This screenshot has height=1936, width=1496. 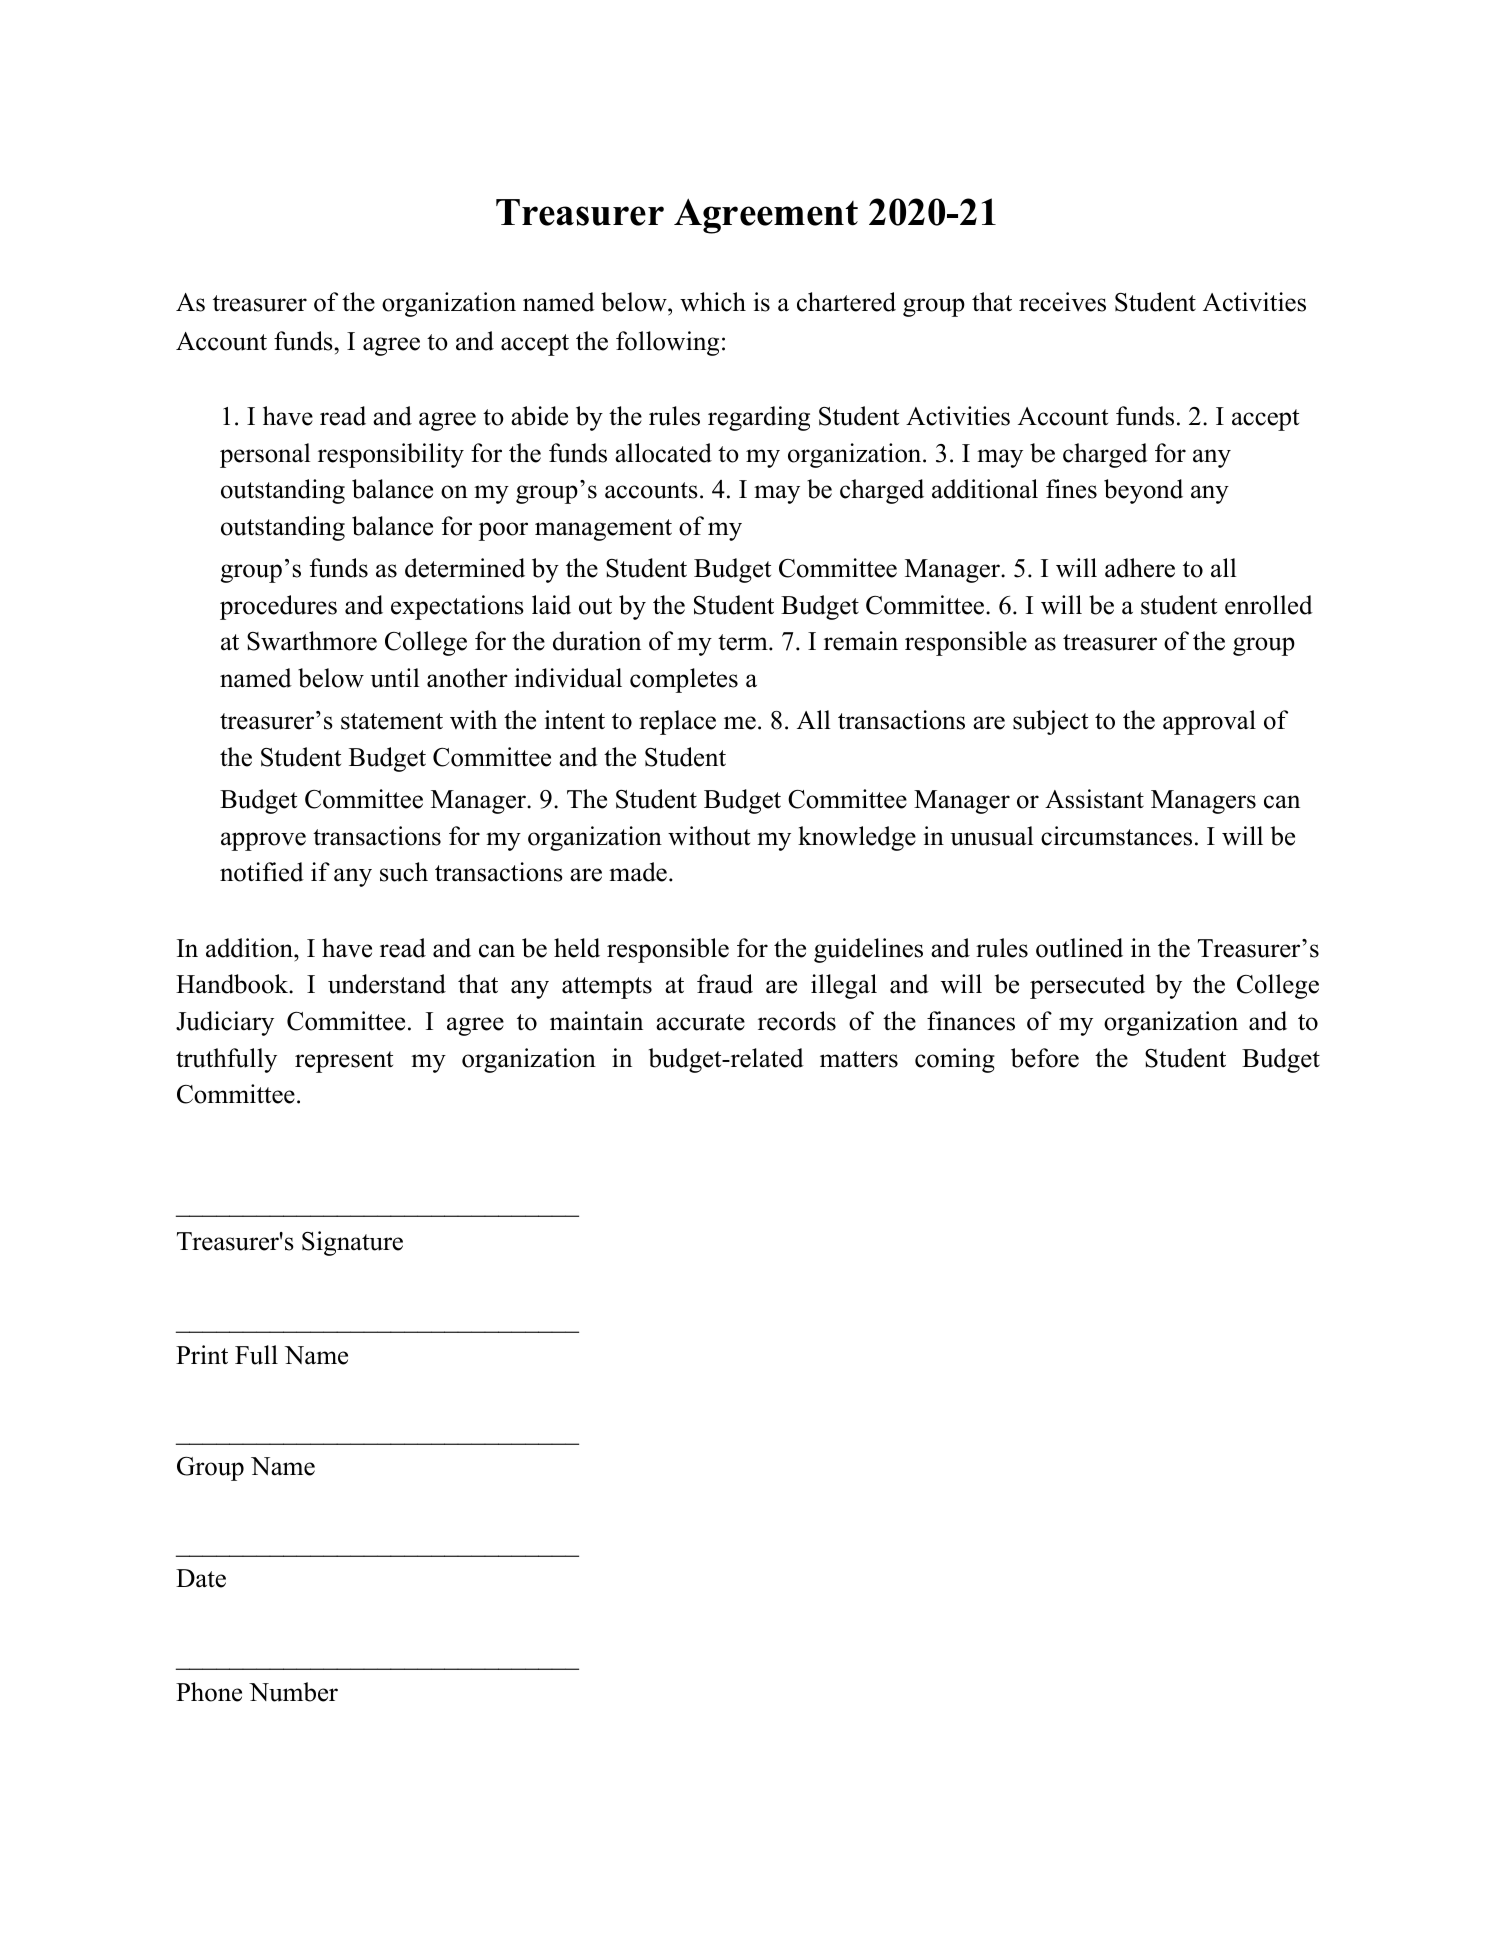 I want to click on persecuted, so click(x=1087, y=986).
